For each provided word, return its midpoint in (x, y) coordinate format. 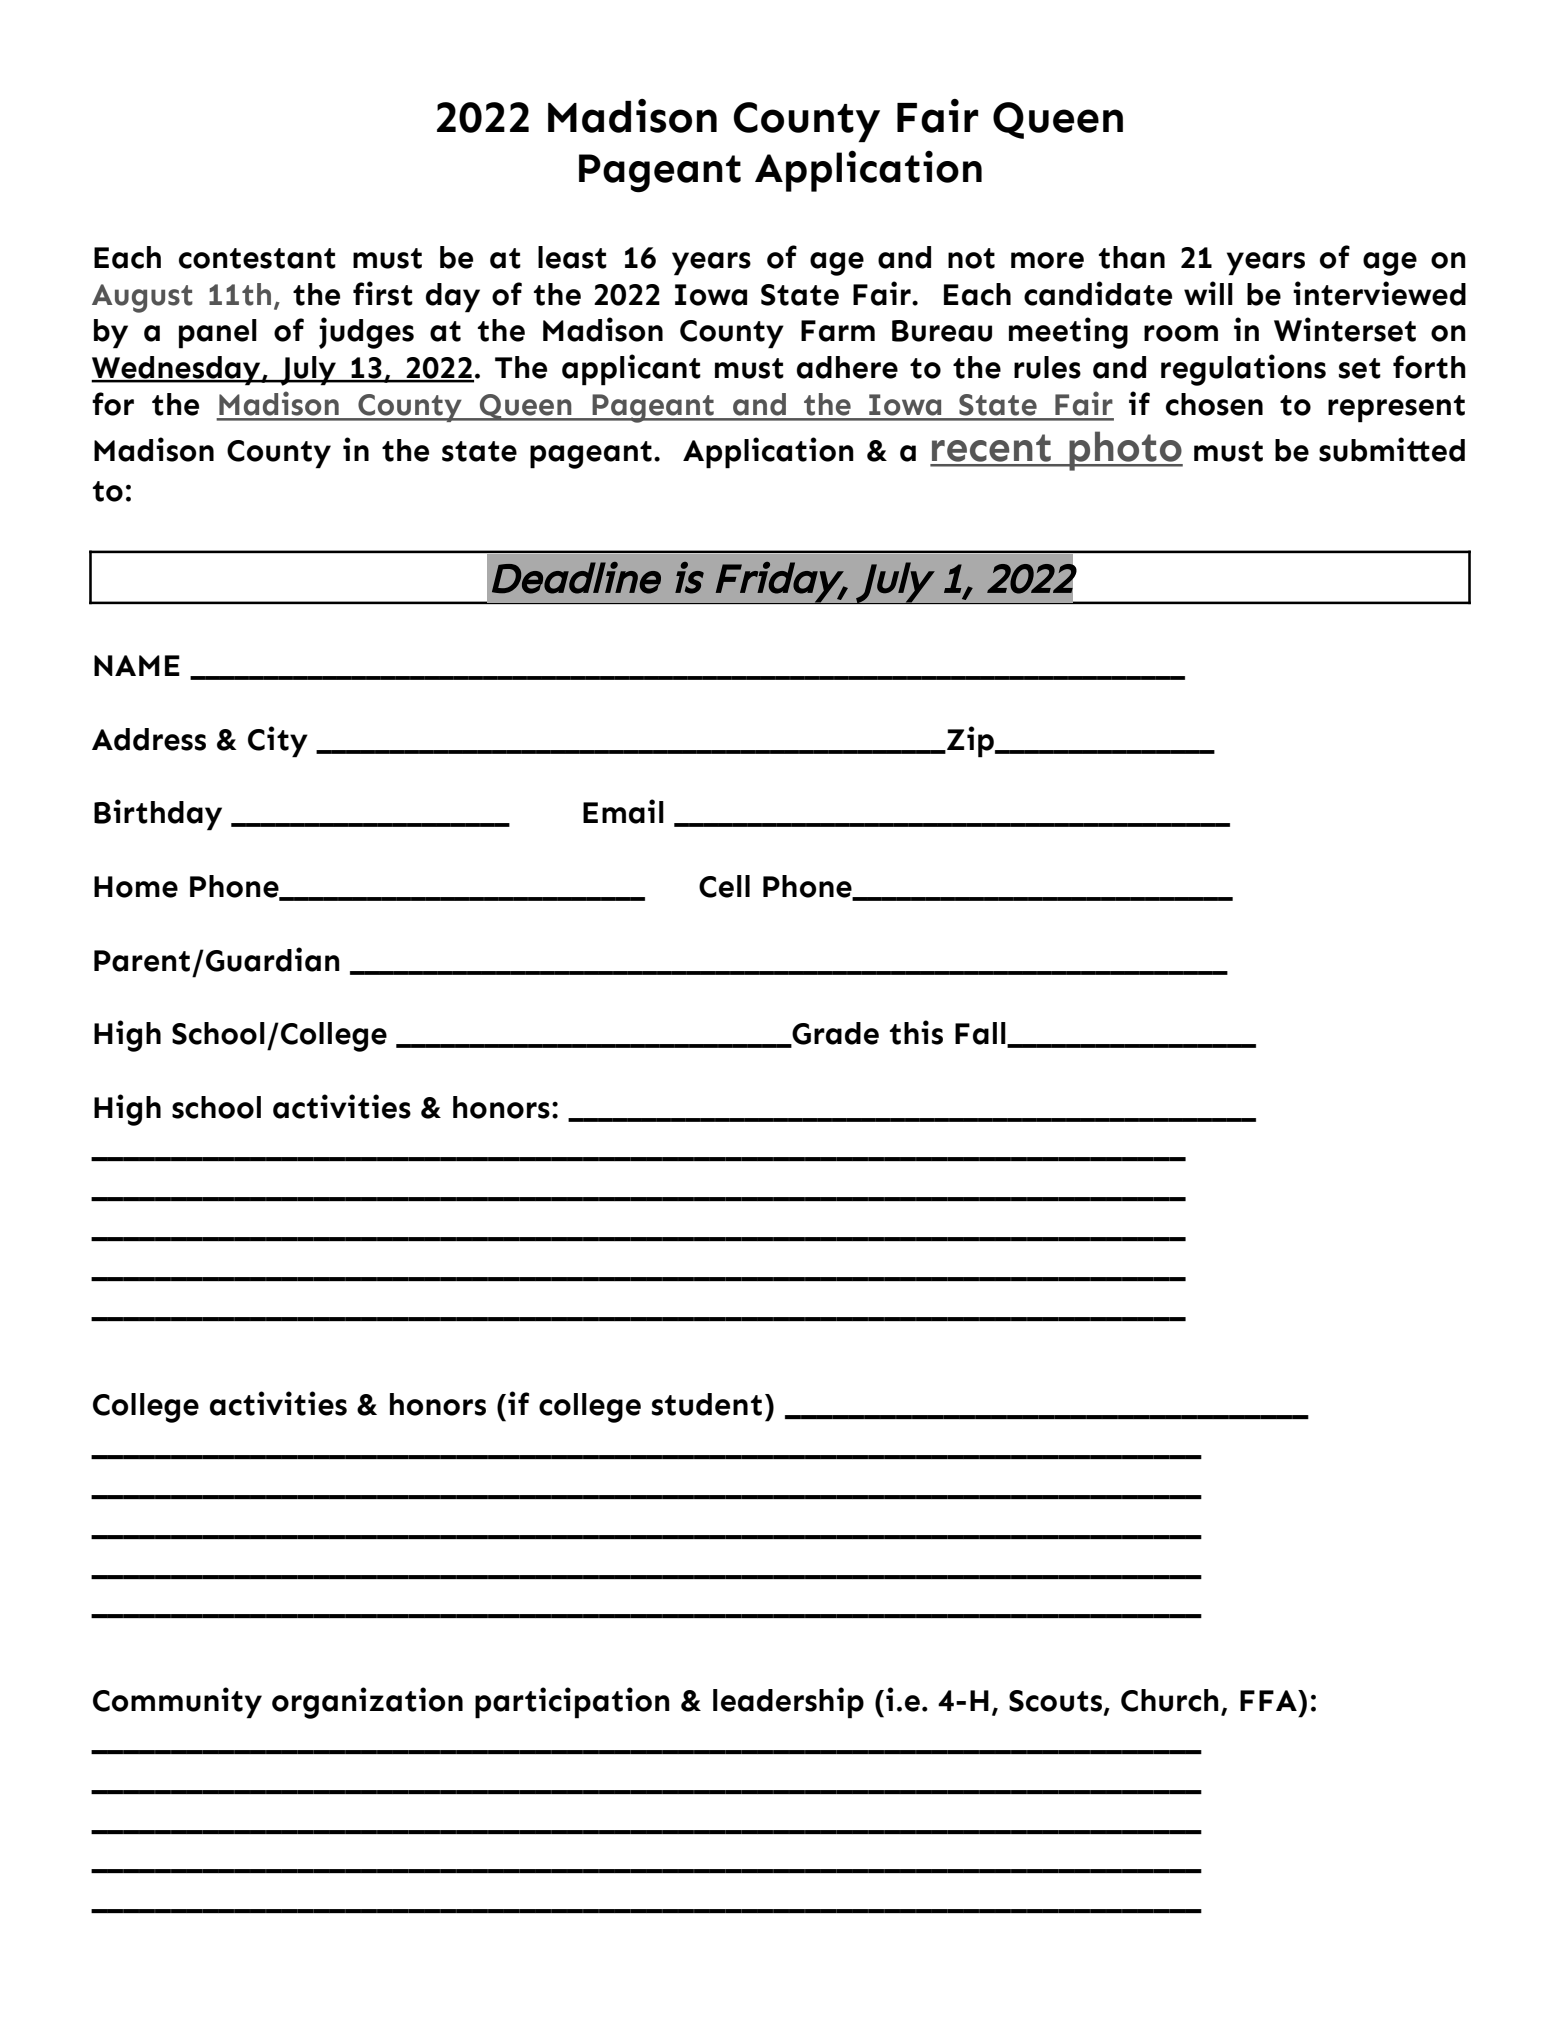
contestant (257, 258)
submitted (1392, 449)
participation (572, 1703)
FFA (1269, 1700)
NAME (137, 665)
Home (136, 887)
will (1208, 293)
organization (367, 1703)
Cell (724, 886)
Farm (838, 331)
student (707, 1404)
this (916, 1032)
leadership (788, 1703)
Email (623, 811)
